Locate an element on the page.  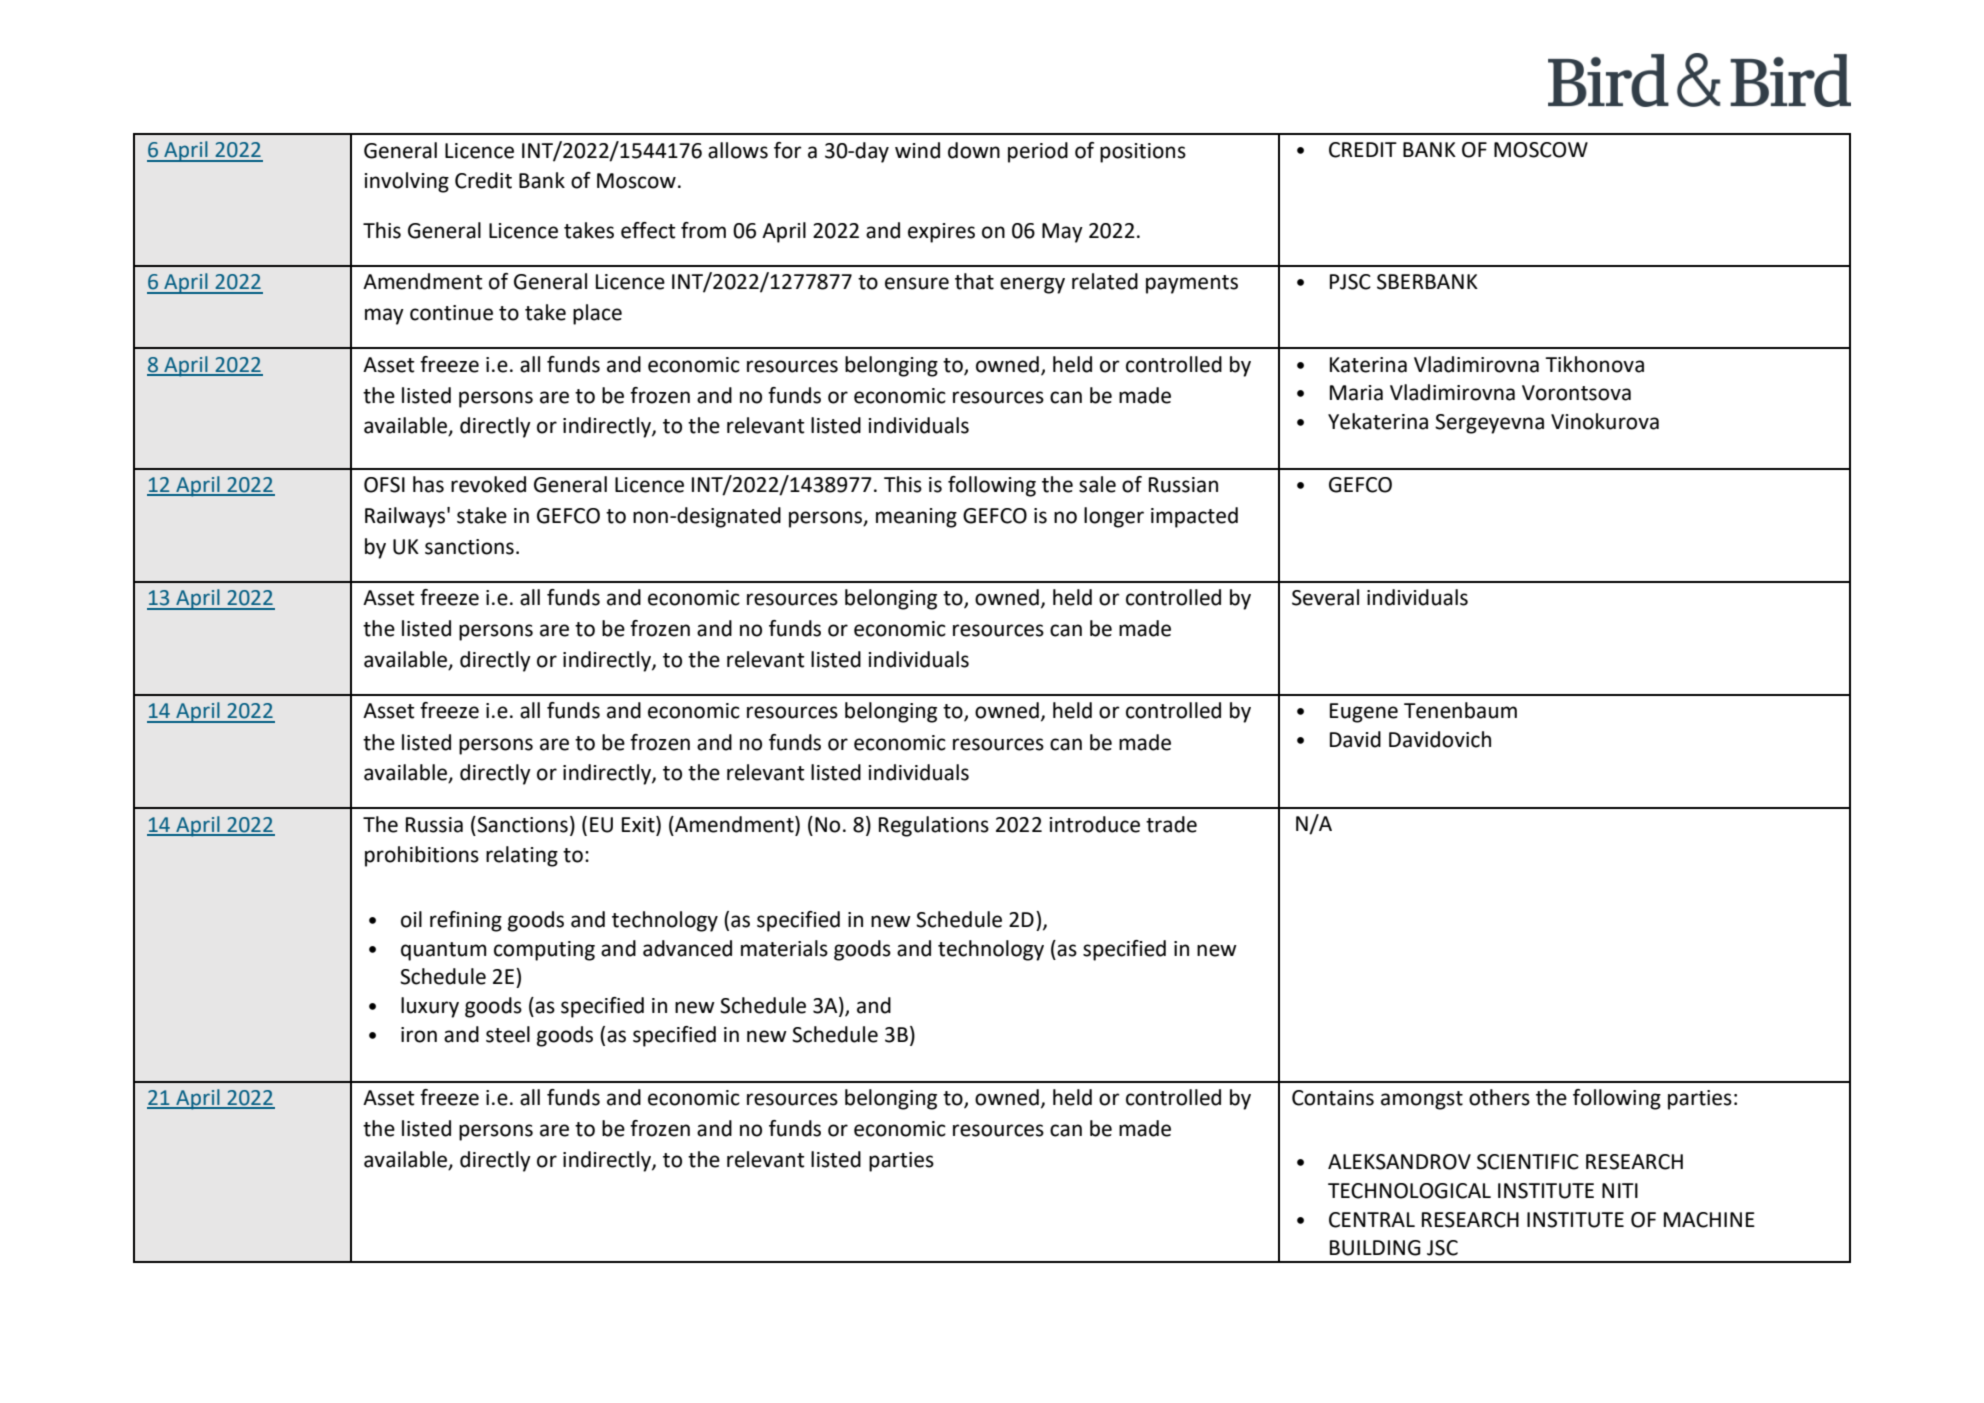
effect is located at coordinates (648, 230).
